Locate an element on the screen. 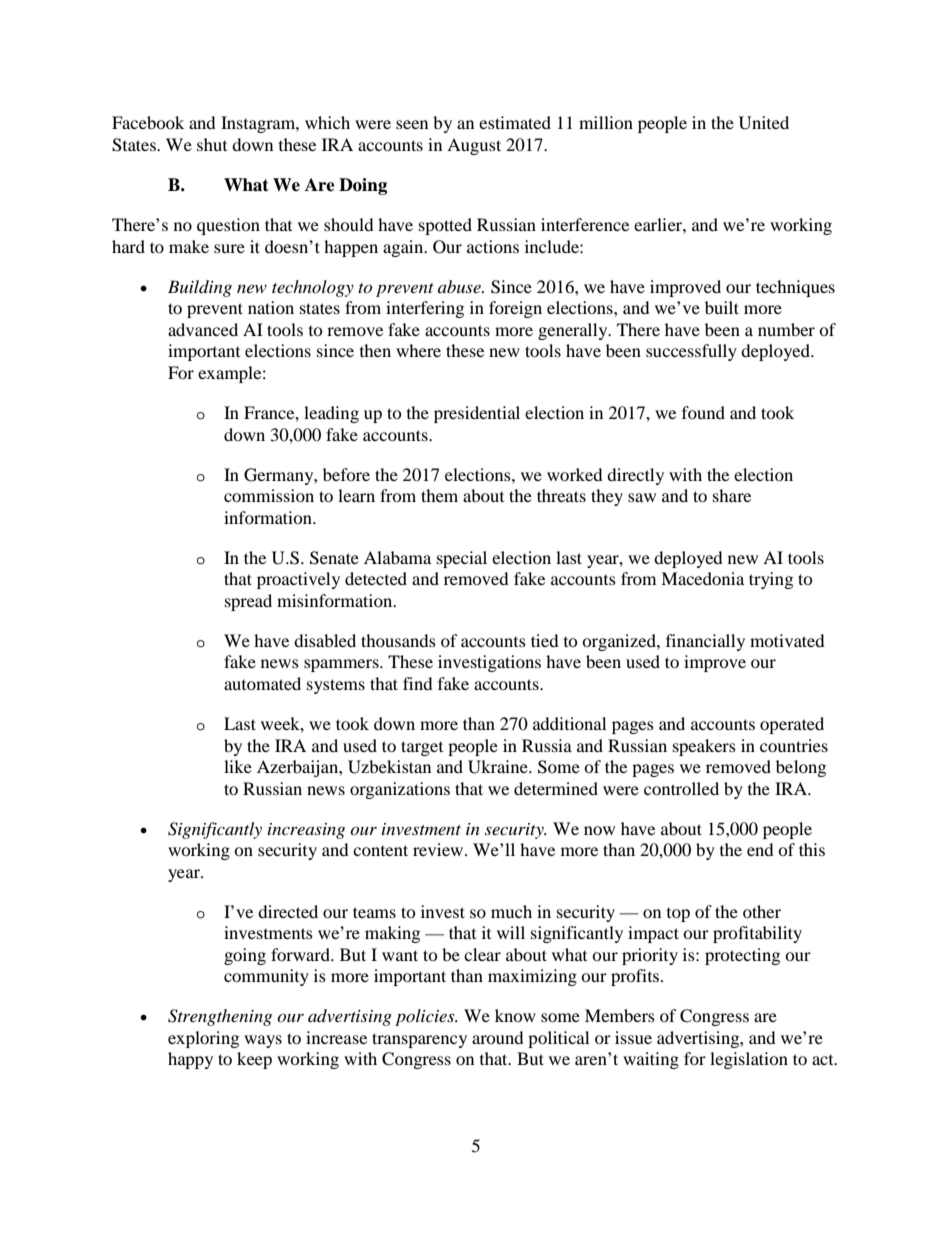 The width and height of the screenshot is (952, 1233). successfully is located at coordinates (691, 352).
